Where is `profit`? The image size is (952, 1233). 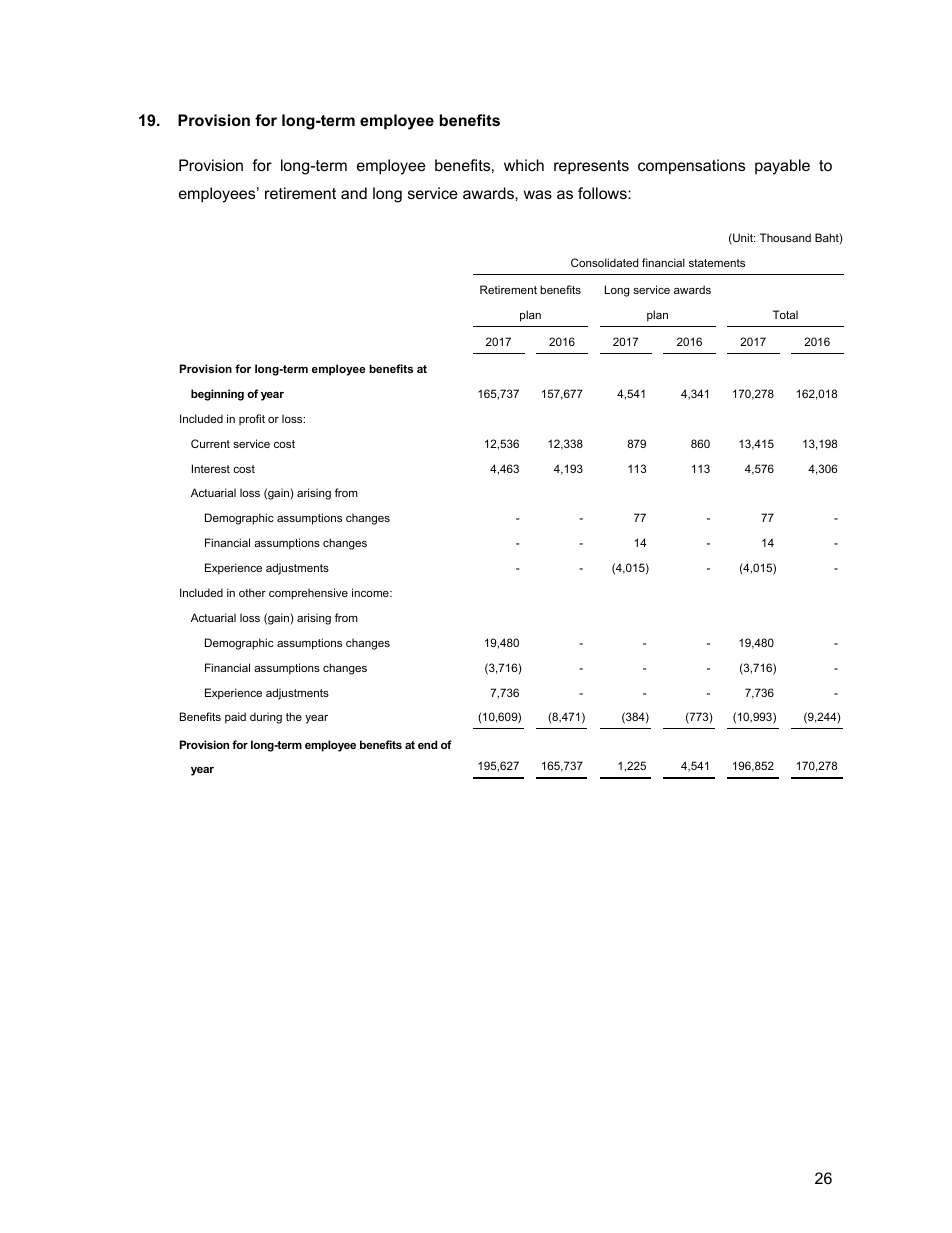 profit is located at coordinates (252, 419).
